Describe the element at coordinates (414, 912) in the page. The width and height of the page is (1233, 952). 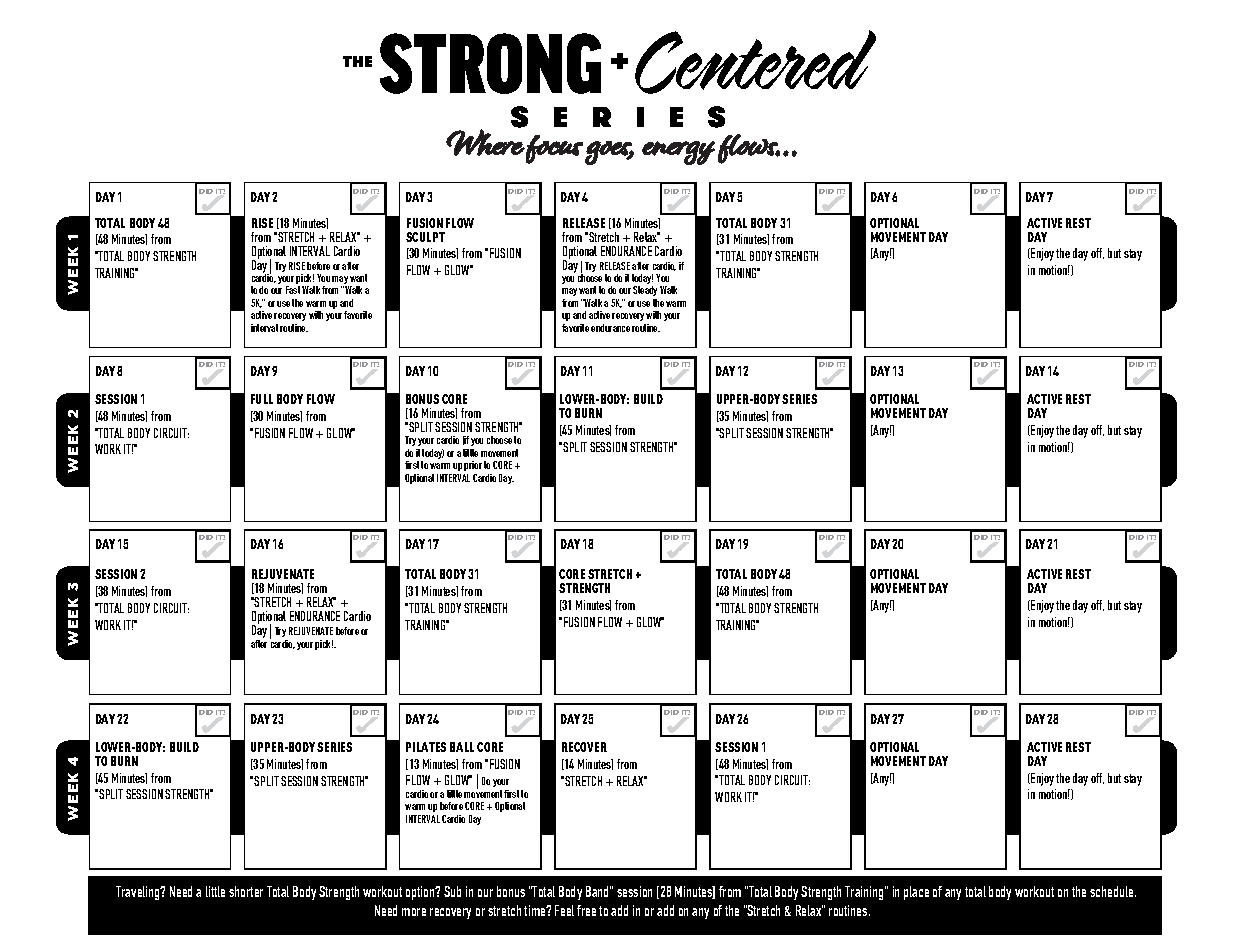
I see `more` at that location.
